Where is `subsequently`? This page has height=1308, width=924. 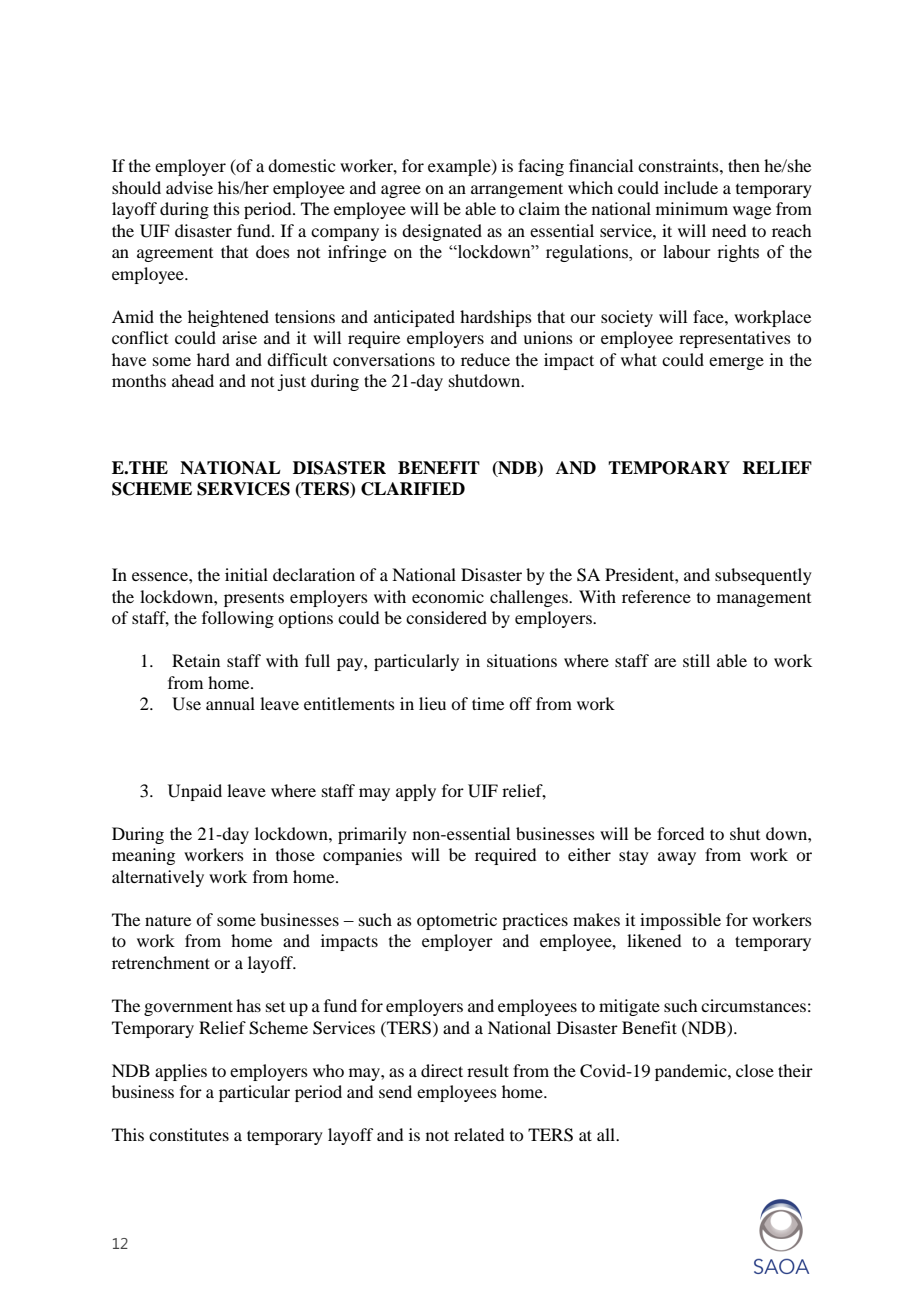 subsequently is located at coordinates (763, 576).
